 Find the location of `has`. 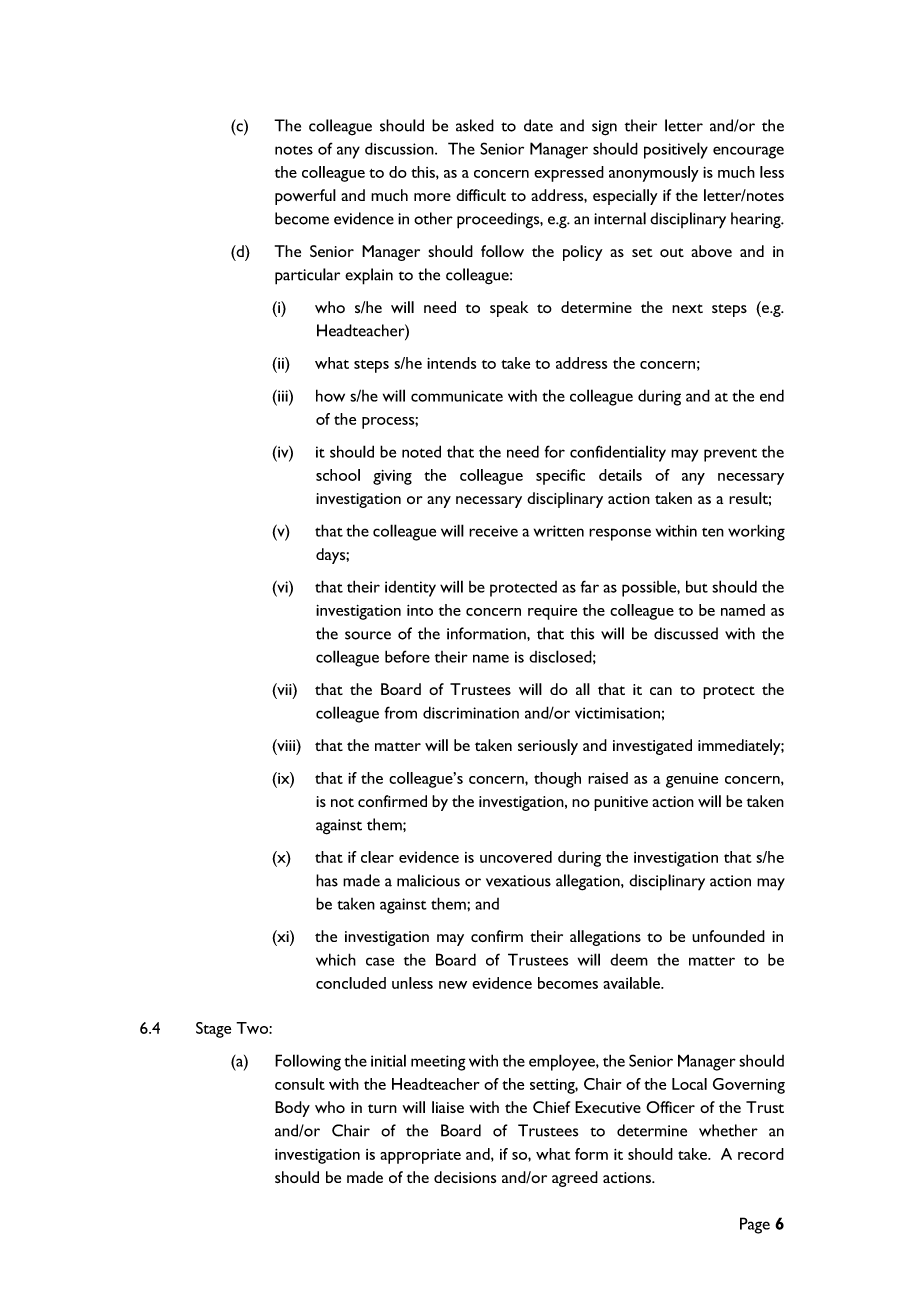

has is located at coordinates (327, 880).
